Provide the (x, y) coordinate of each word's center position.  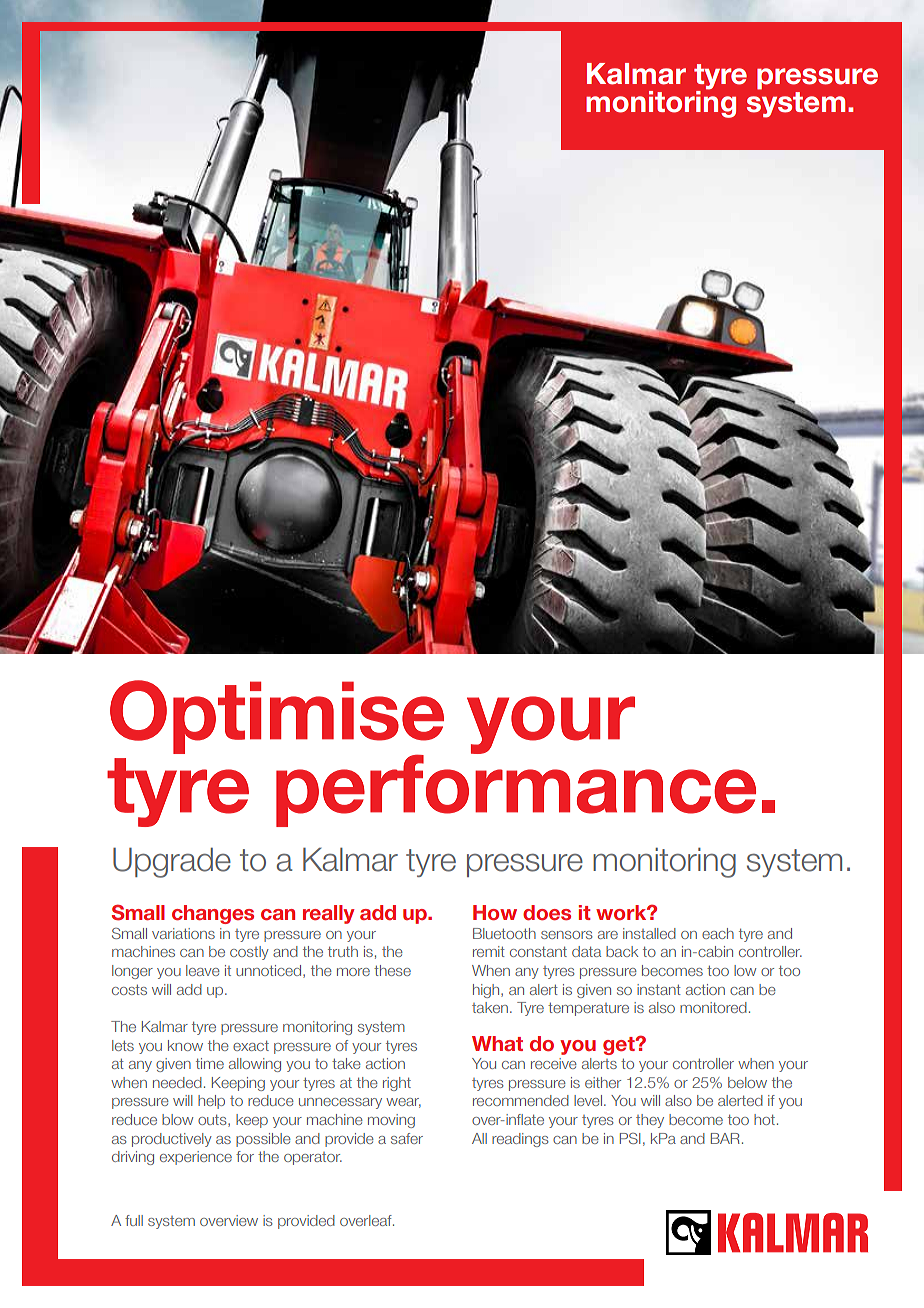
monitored (713, 1007)
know (185, 1045)
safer (407, 1138)
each (718, 933)
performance (516, 789)
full (134, 1220)
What (497, 1043)
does (547, 912)
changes (213, 914)
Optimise (277, 718)
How (495, 912)
